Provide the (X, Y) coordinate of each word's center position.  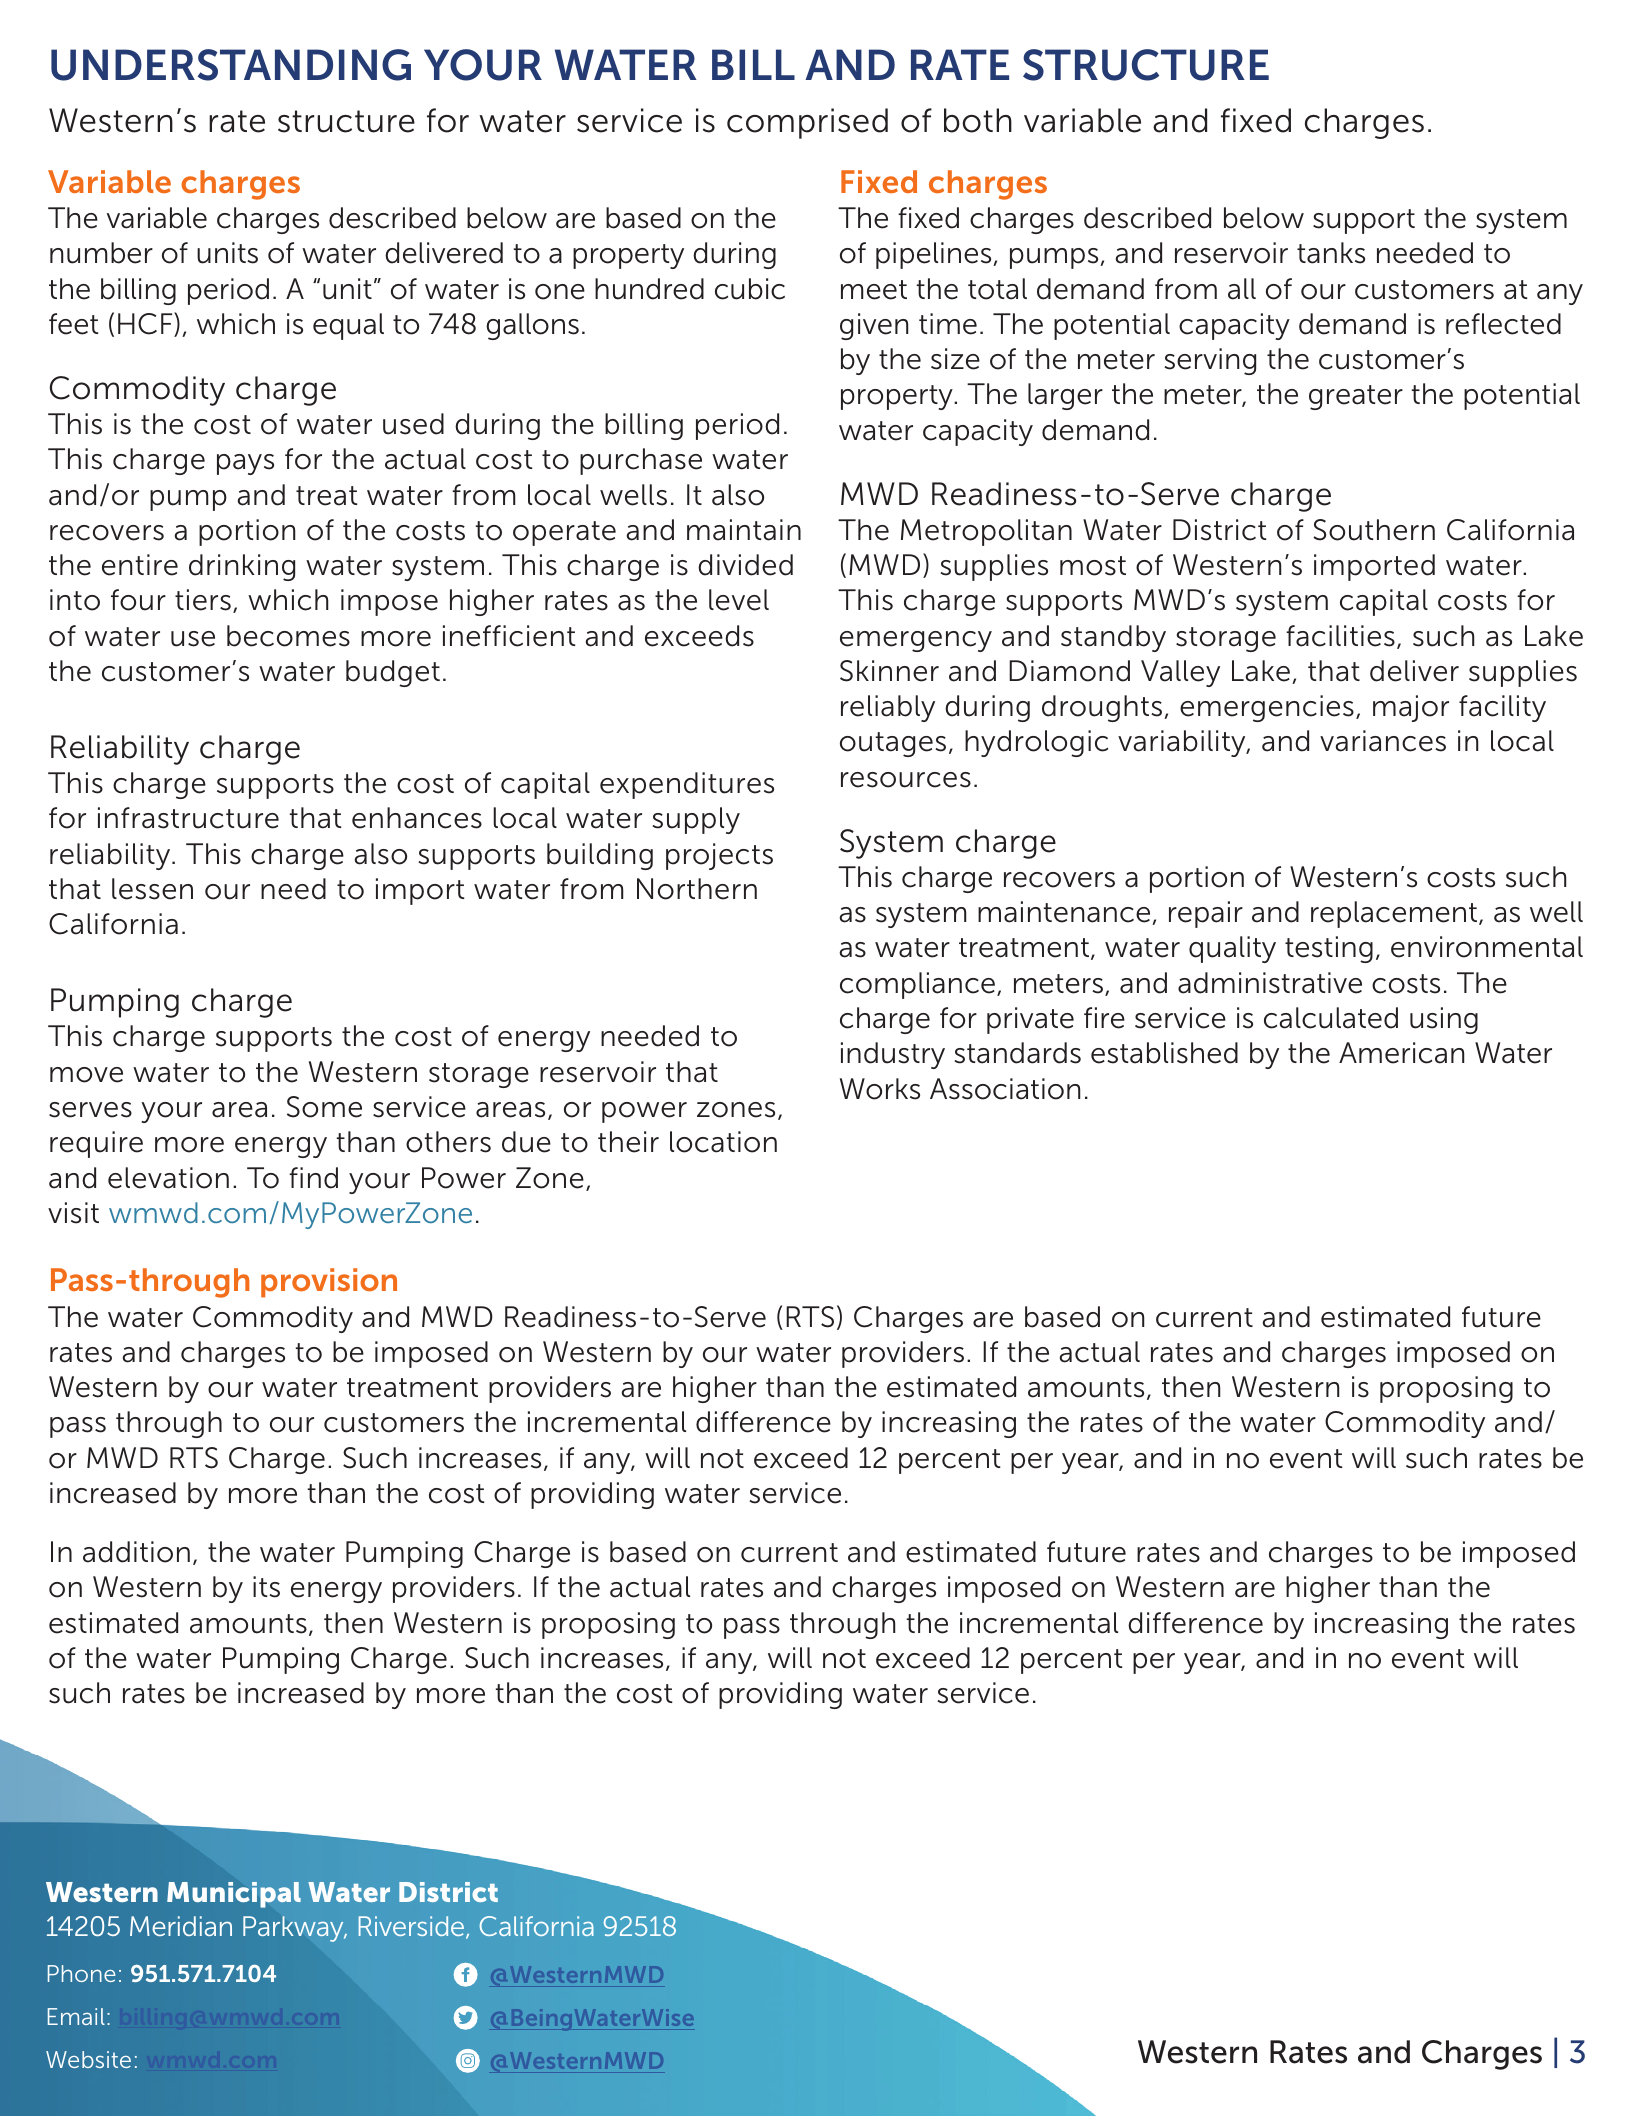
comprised (807, 123)
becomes (288, 636)
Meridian (181, 1926)
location (723, 1142)
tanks (1331, 253)
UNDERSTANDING (231, 65)
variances (1383, 741)
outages (893, 744)
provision (329, 1283)
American (1401, 1053)
